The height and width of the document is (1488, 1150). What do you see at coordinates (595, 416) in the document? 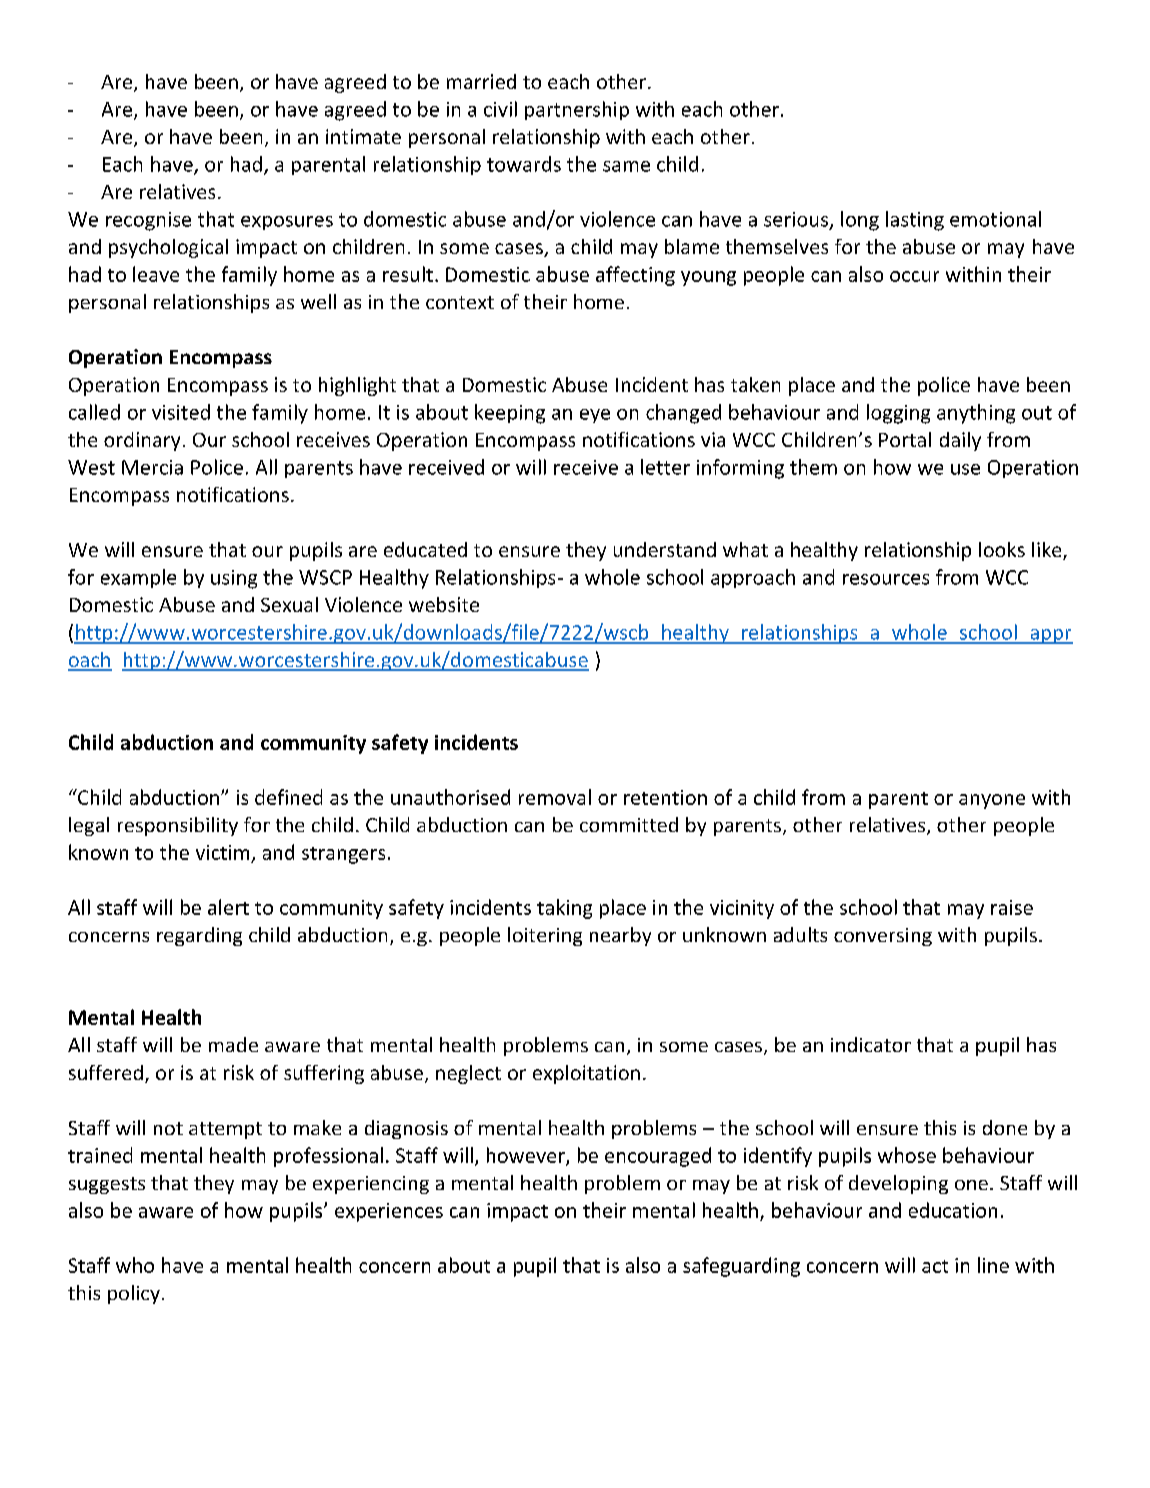
I see `eye` at bounding box center [595, 416].
